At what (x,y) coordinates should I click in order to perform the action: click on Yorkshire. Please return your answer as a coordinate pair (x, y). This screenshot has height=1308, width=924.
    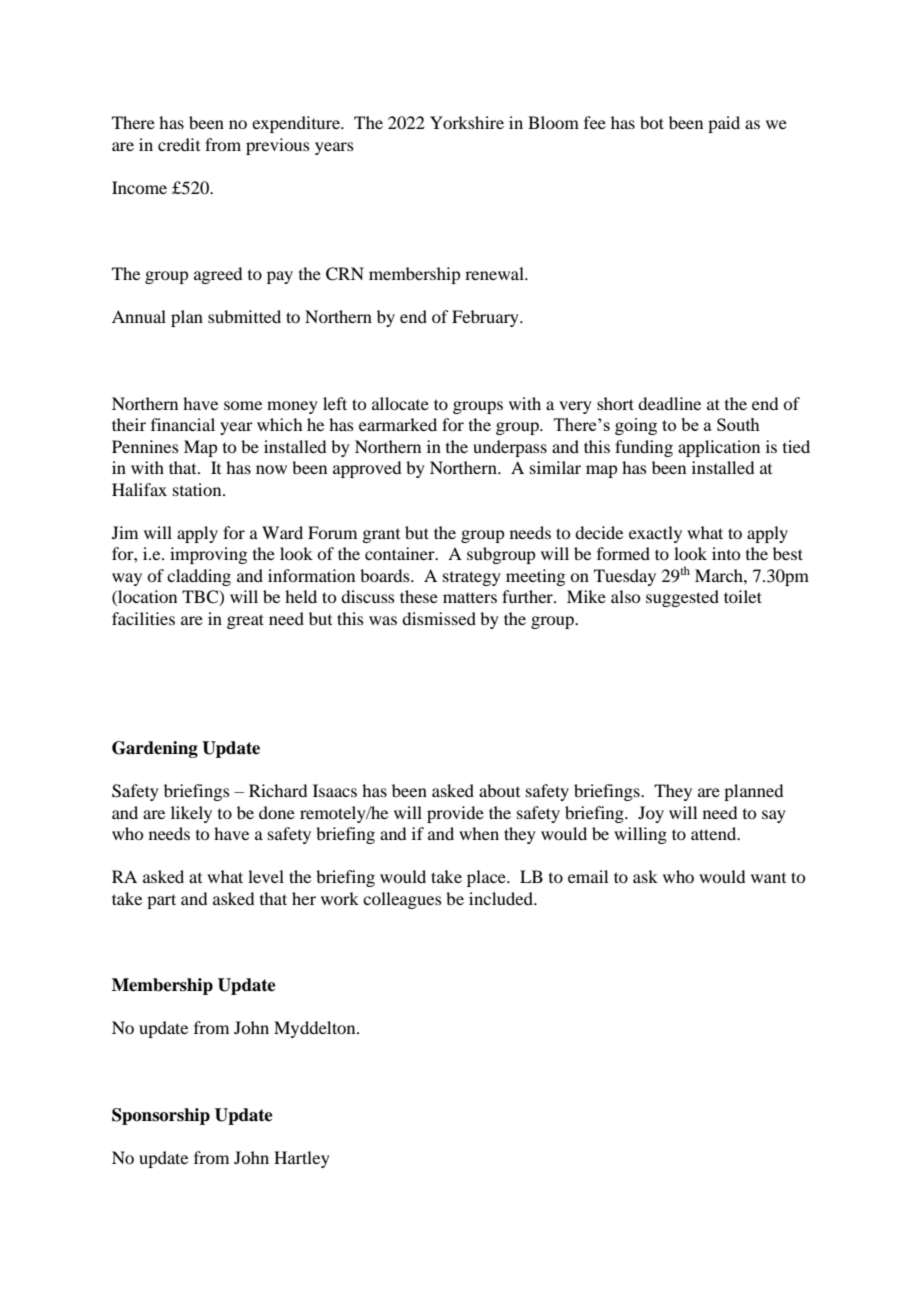
    Looking at the image, I should click on (467, 122).
